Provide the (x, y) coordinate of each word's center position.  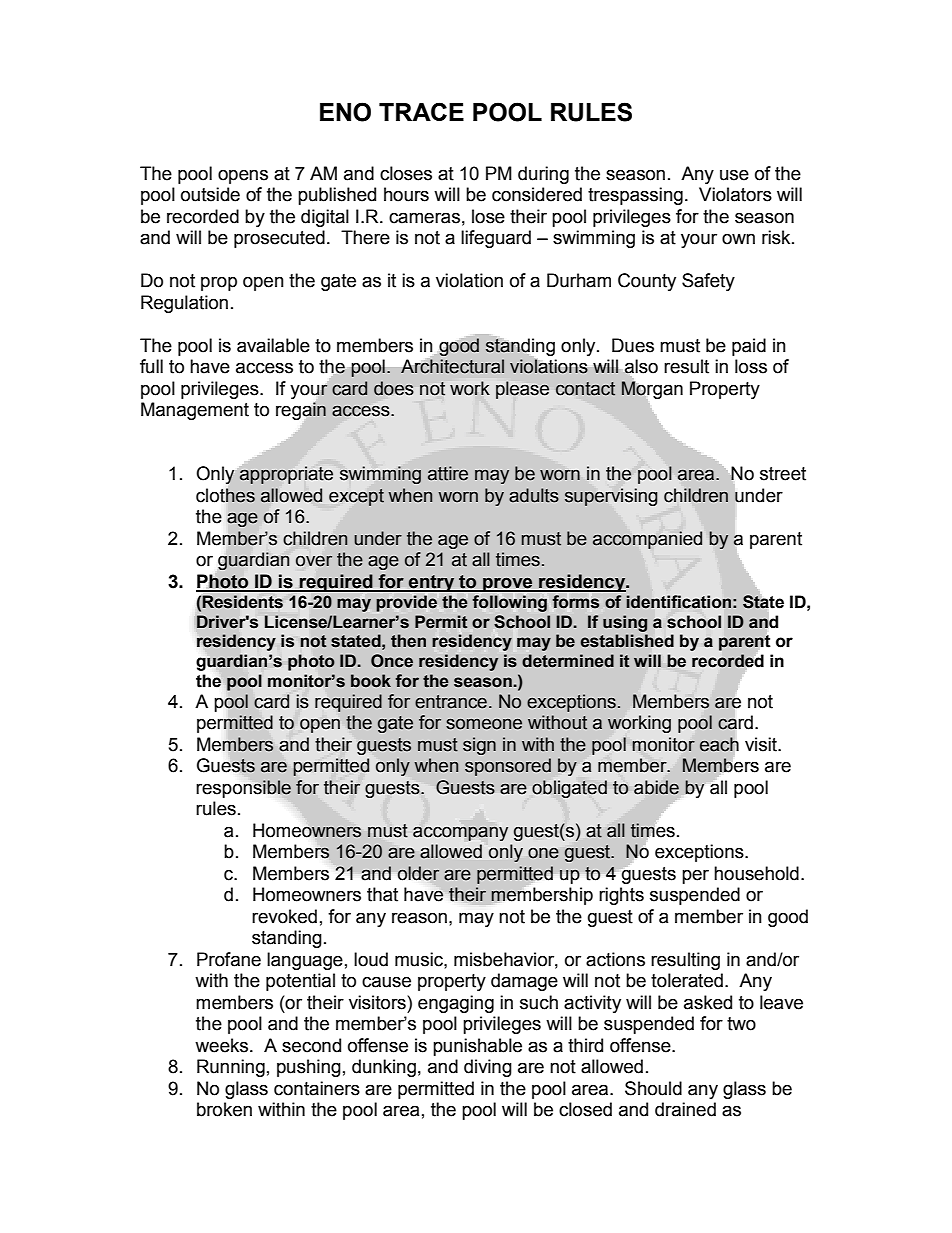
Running (231, 1068)
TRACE (421, 111)
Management (195, 411)
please (522, 390)
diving (488, 1068)
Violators (735, 194)
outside (210, 194)
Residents (243, 602)
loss (751, 366)
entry (432, 583)
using (625, 623)
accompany (460, 833)
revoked (284, 916)
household (756, 873)
